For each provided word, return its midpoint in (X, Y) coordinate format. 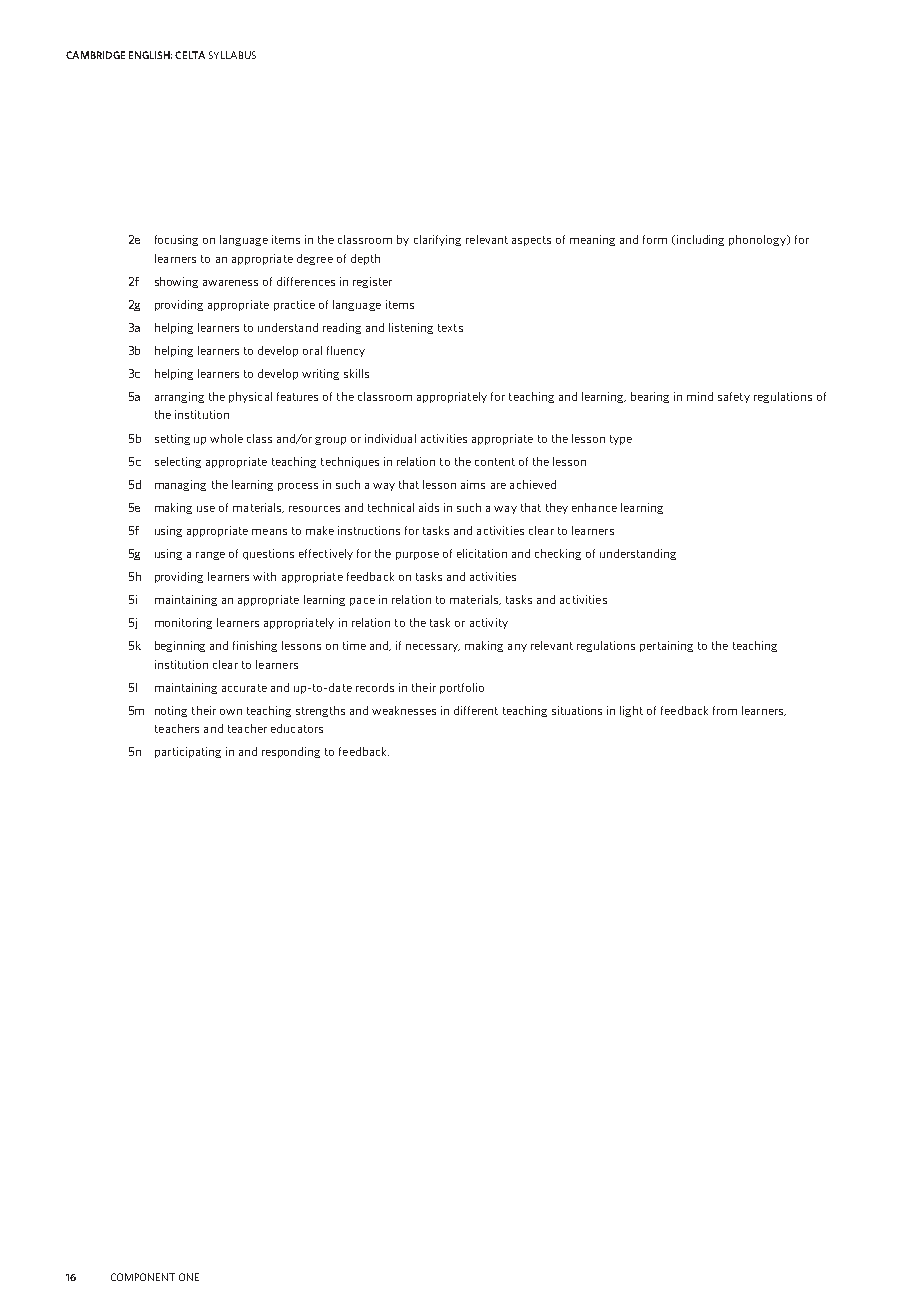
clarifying (437, 240)
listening (411, 328)
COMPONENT (143, 1277)
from (725, 710)
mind (700, 396)
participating (188, 752)
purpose (417, 556)
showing (176, 282)
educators (297, 728)
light (631, 711)
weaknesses (404, 710)
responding (291, 752)
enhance (594, 507)
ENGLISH (150, 55)
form (655, 239)
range (210, 556)
